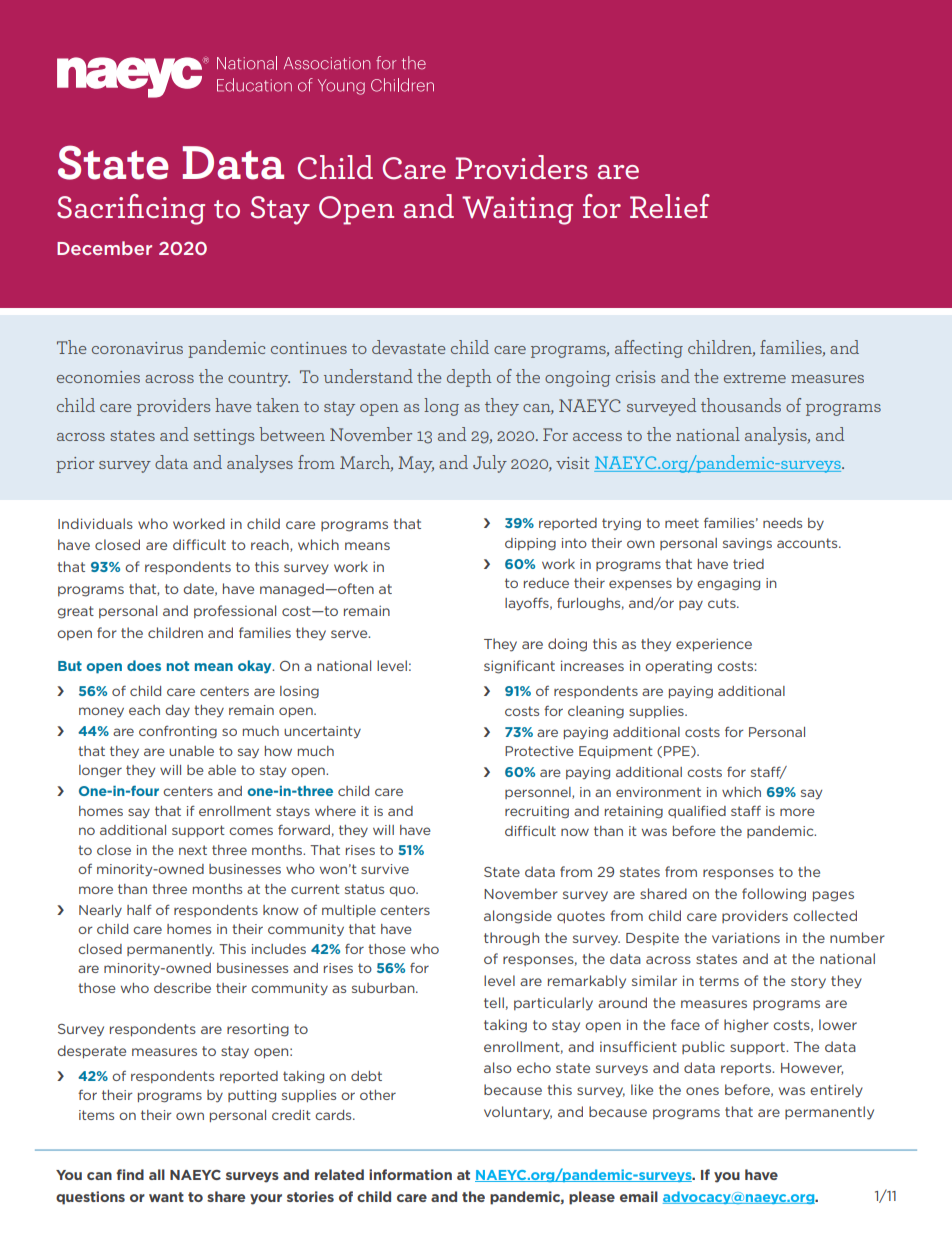 The image size is (952, 1233). Describe the element at coordinates (670, 206) in the page. I see `Relief` at that location.
